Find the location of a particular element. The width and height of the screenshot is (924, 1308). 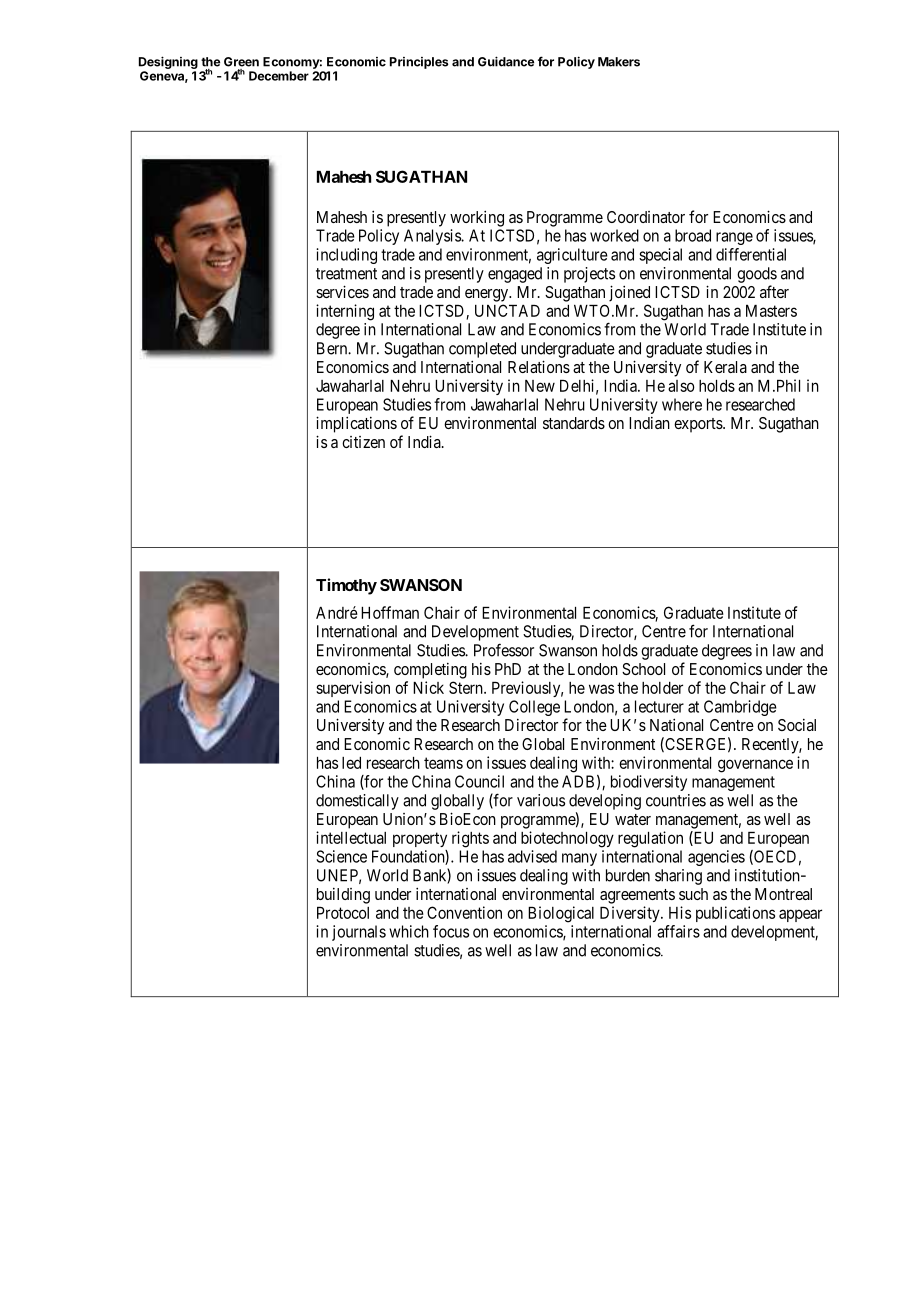

Makers is located at coordinates (619, 62).
